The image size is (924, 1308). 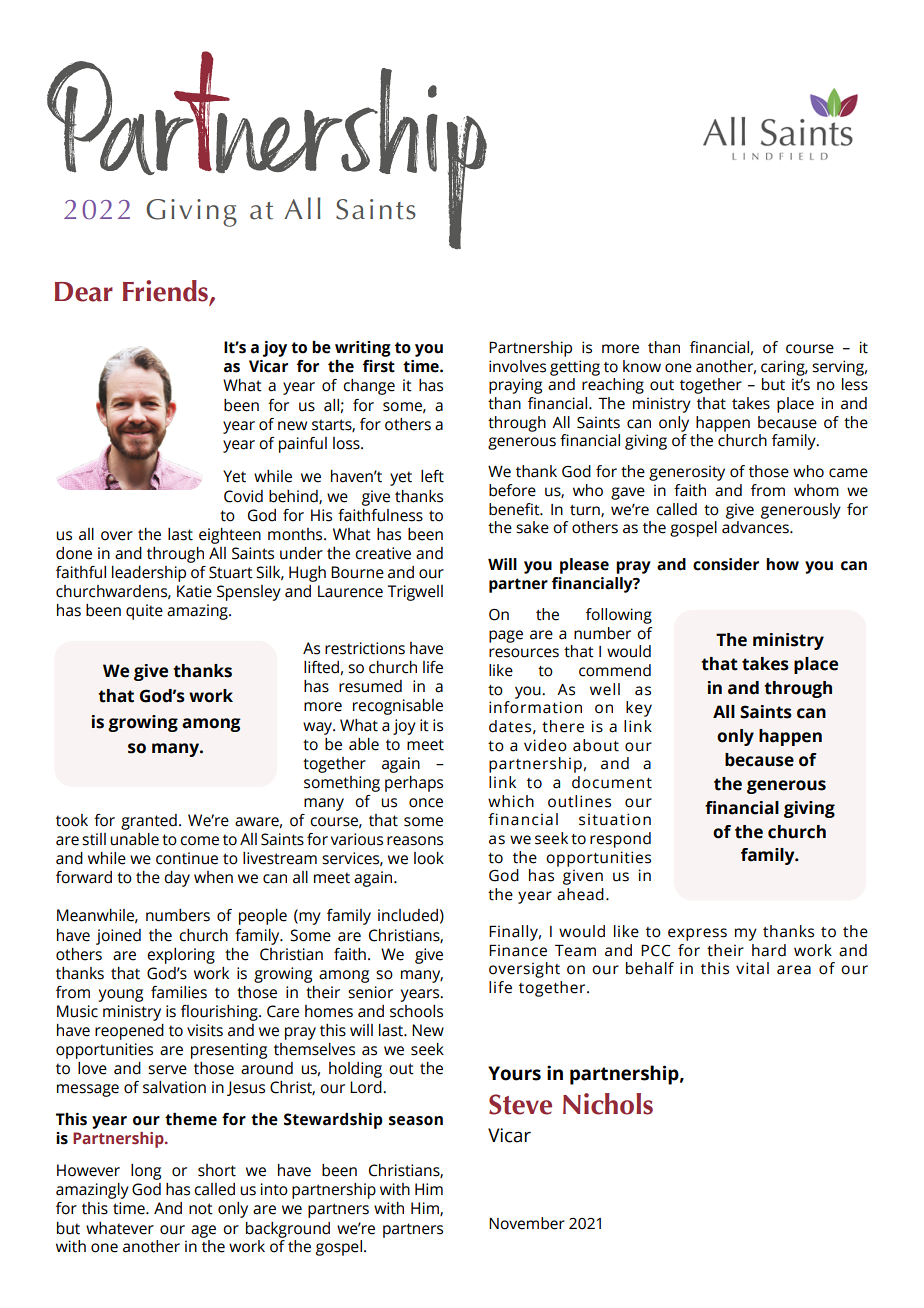 What do you see at coordinates (166, 292) in the screenshot?
I see `Friends` at bounding box center [166, 292].
